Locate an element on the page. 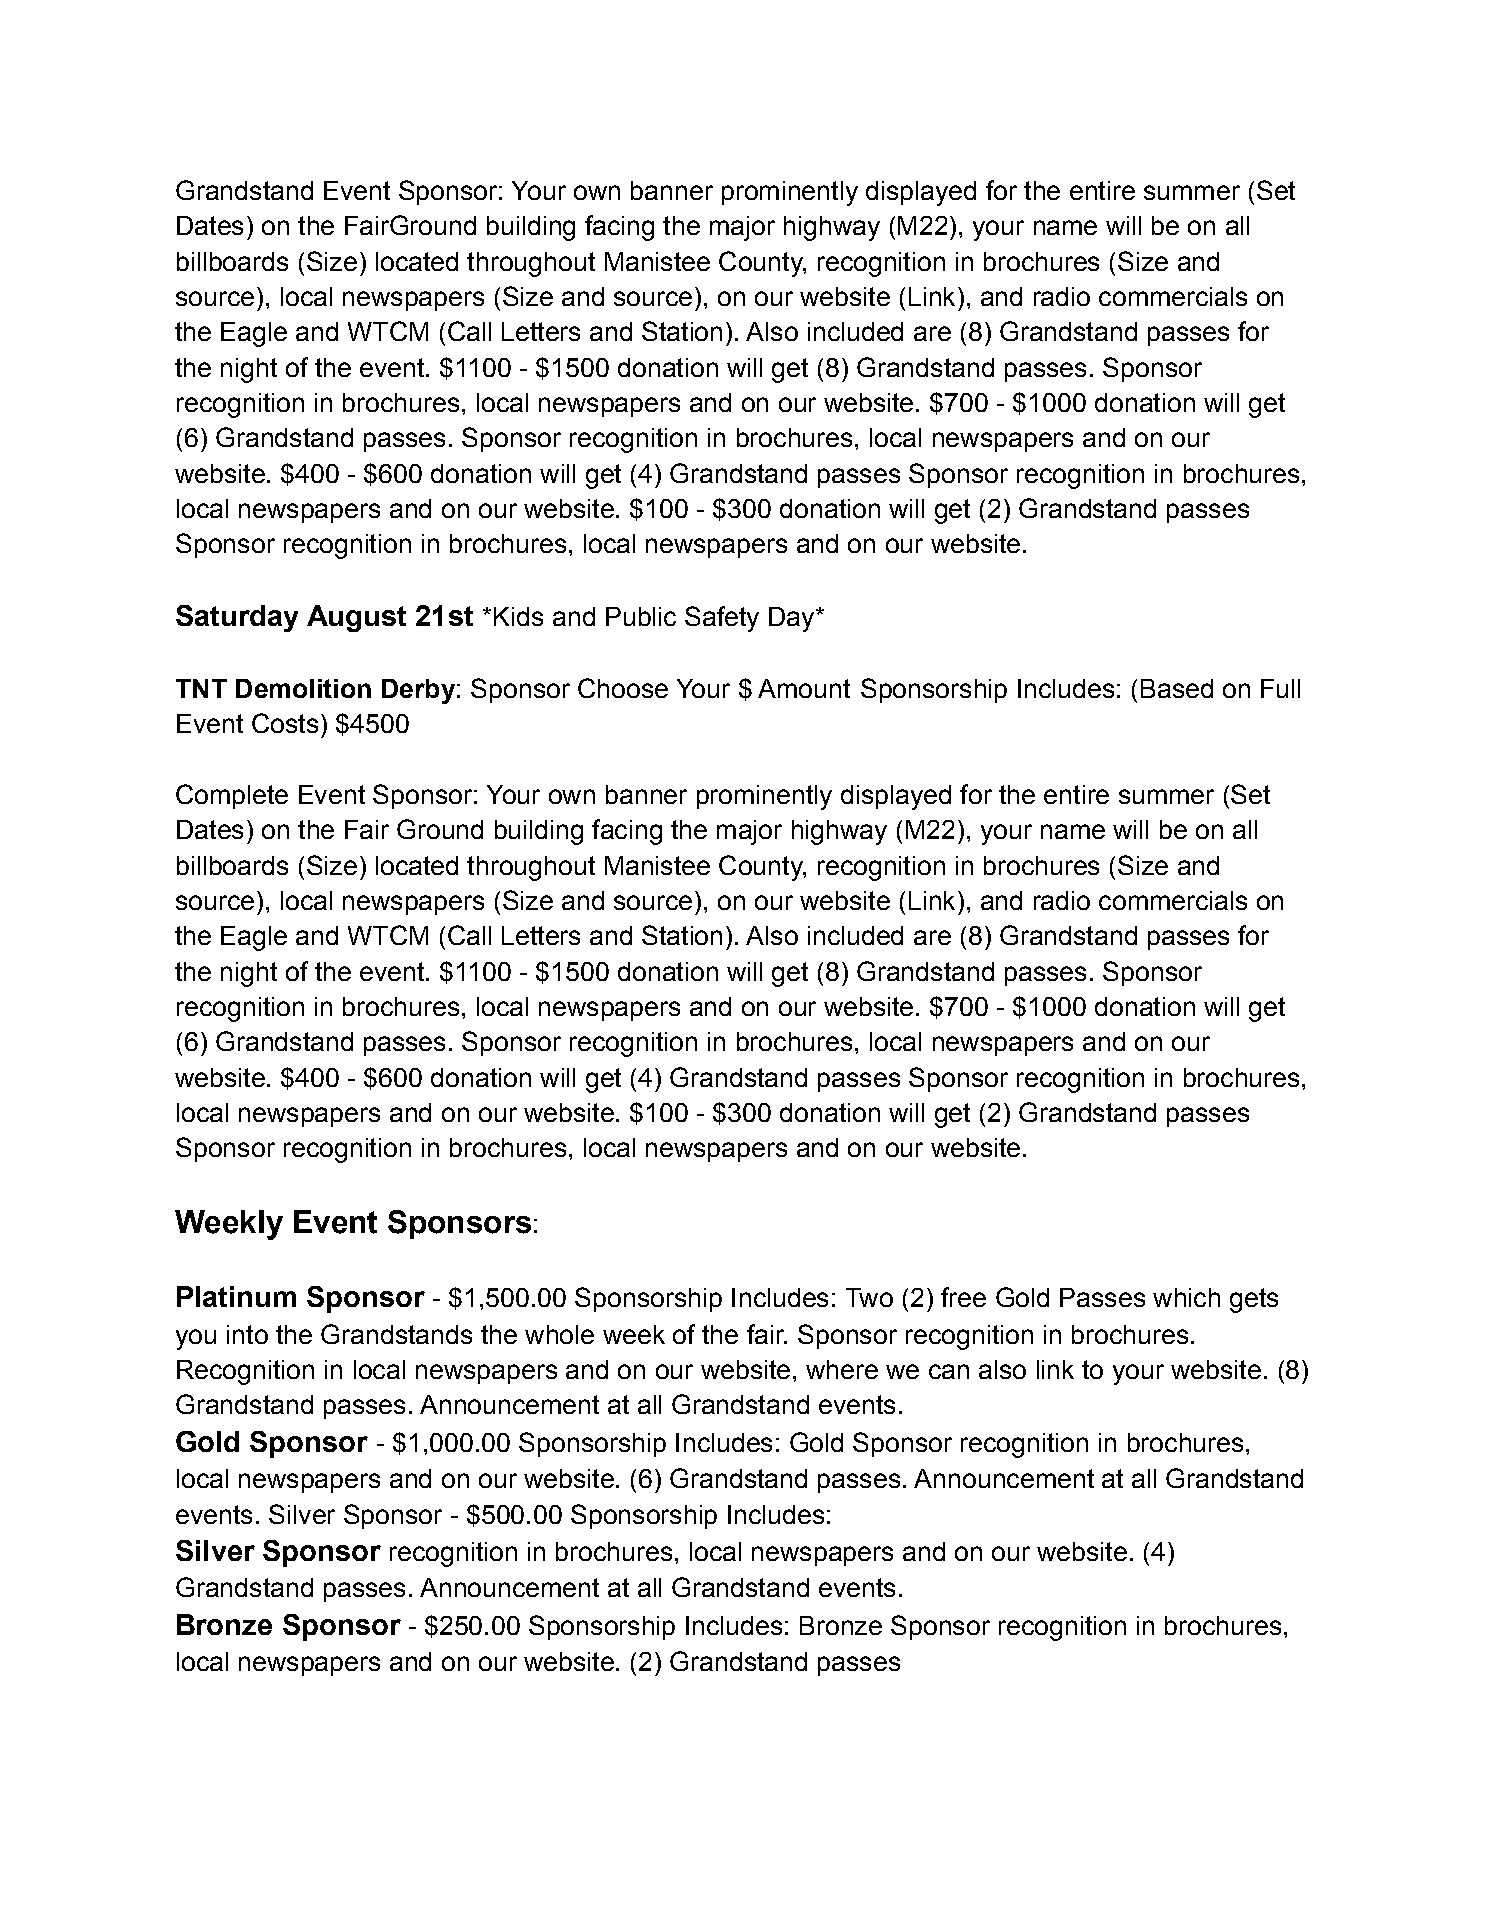 This image has width=1487, height=1924. Two is located at coordinates (869, 1297).
